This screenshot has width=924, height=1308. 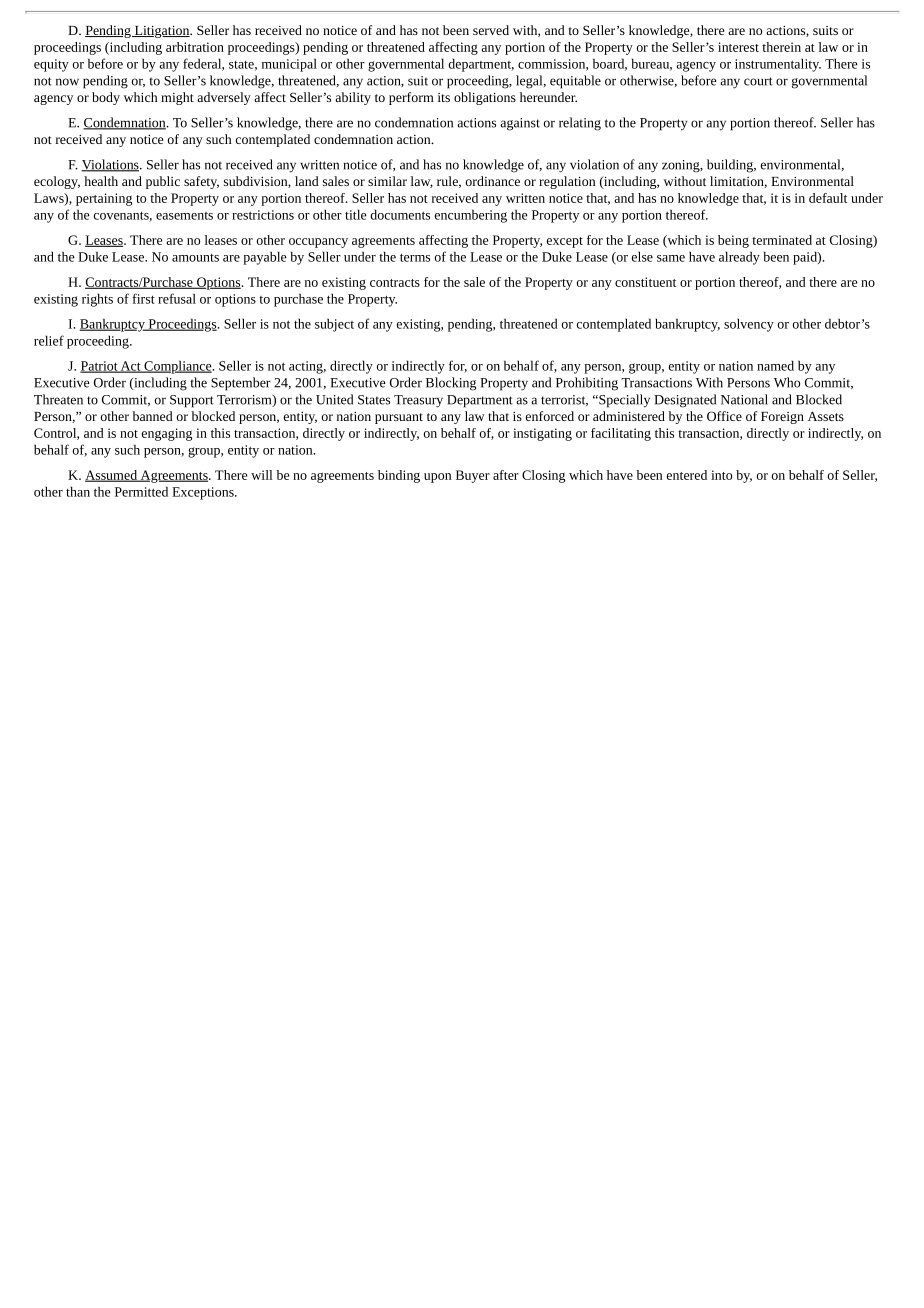 I want to click on relief, so click(x=49, y=340).
